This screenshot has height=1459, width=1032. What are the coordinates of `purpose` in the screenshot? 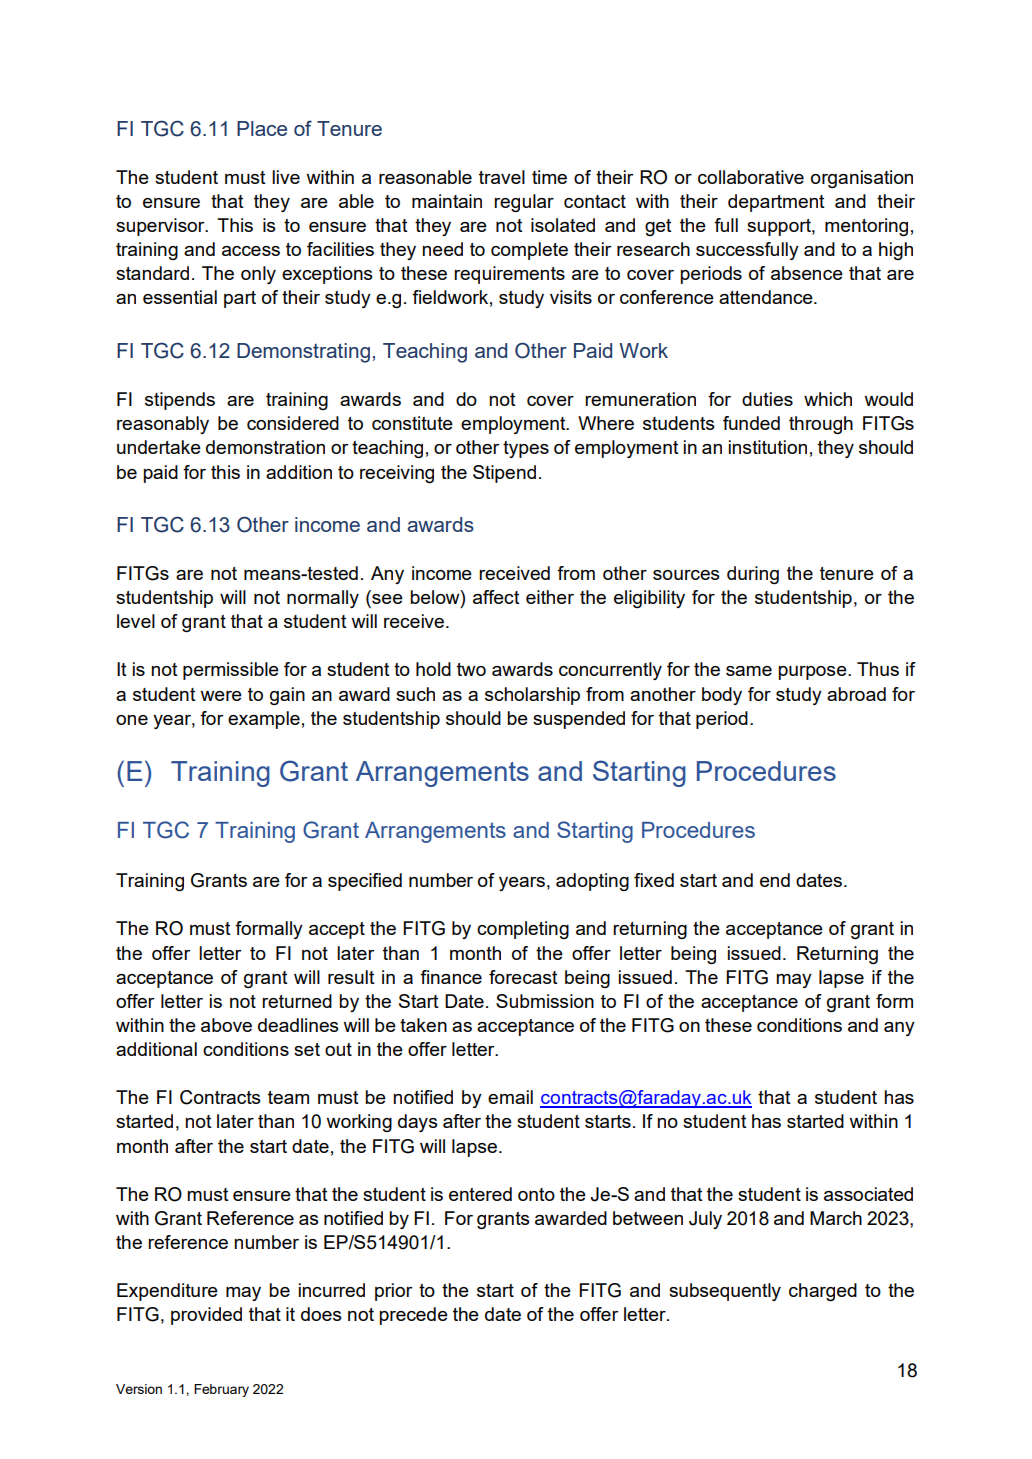 It's located at (813, 673).
